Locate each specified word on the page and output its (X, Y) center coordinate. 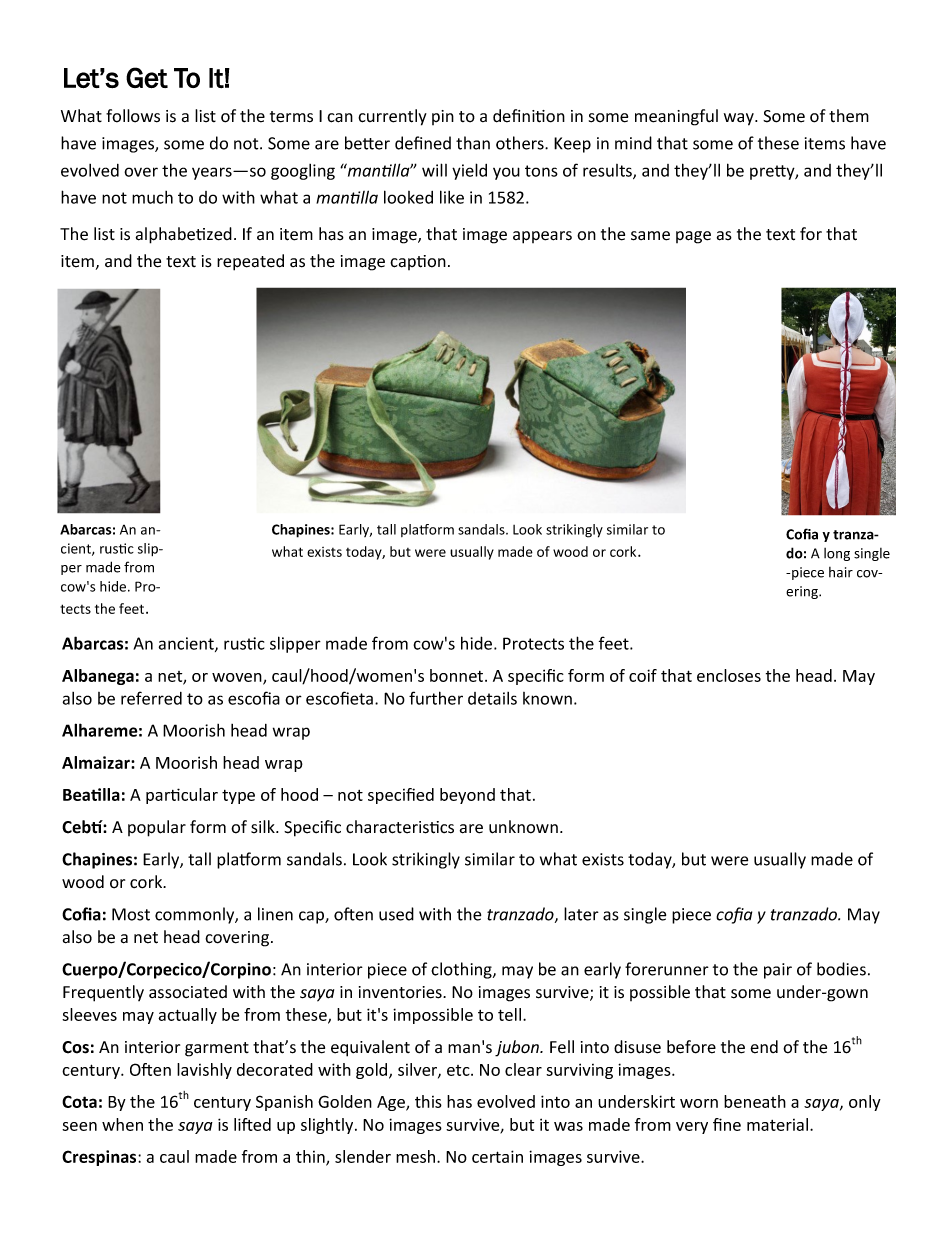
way (740, 119)
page (693, 237)
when (122, 1124)
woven (238, 678)
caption (418, 262)
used (396, 914)
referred (151, 698)
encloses (729, 675)
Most (131, 914)
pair (778, 971)
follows (133, 116)
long (837, 554)
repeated (250, 262)
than (473, 143)
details (492, 698)
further (436, 698)
